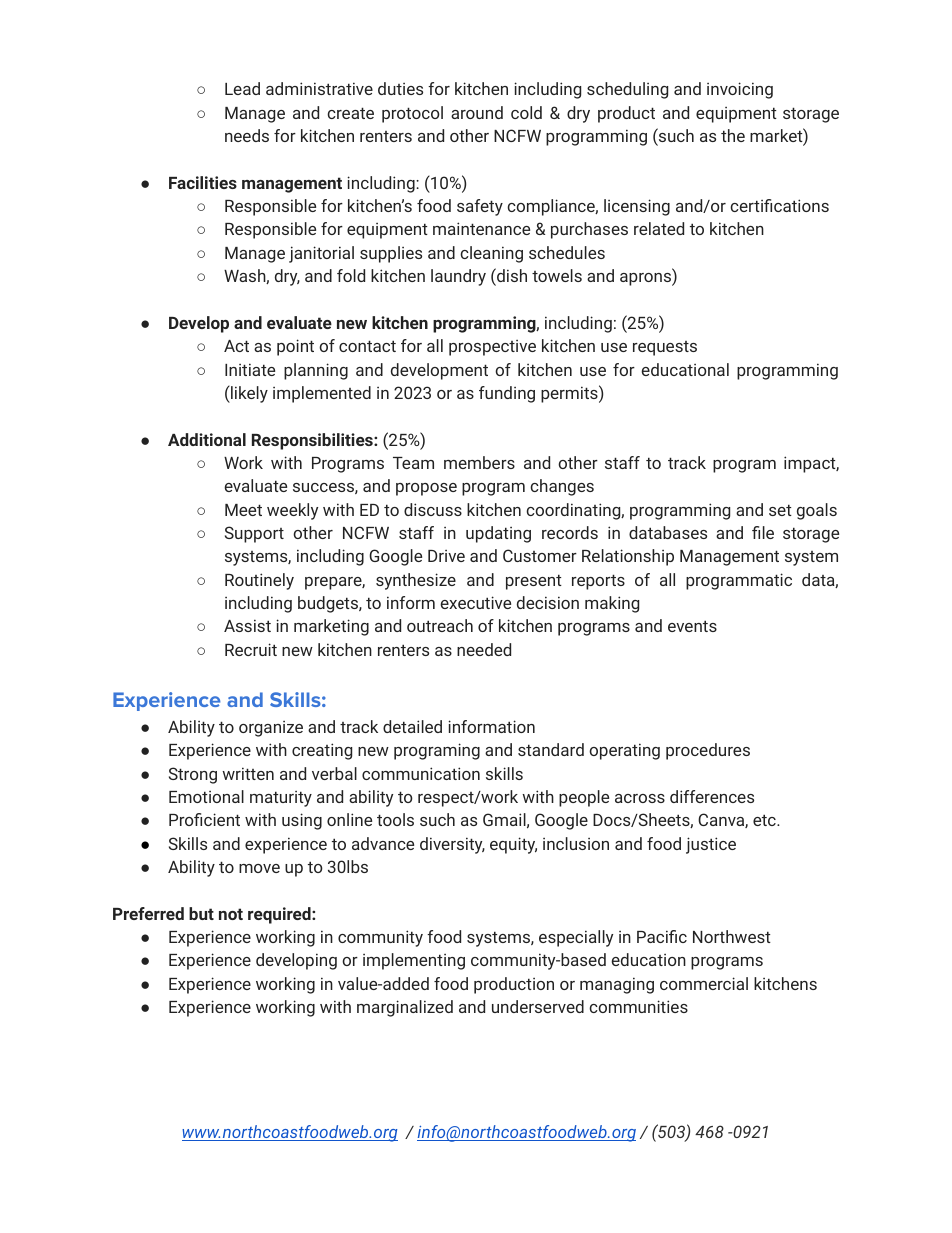 The width and height of the page is (952, 1233). What do you see at coordinates (704, 983) in the page?
I see `commercial` at bounding box center [704, 983].
